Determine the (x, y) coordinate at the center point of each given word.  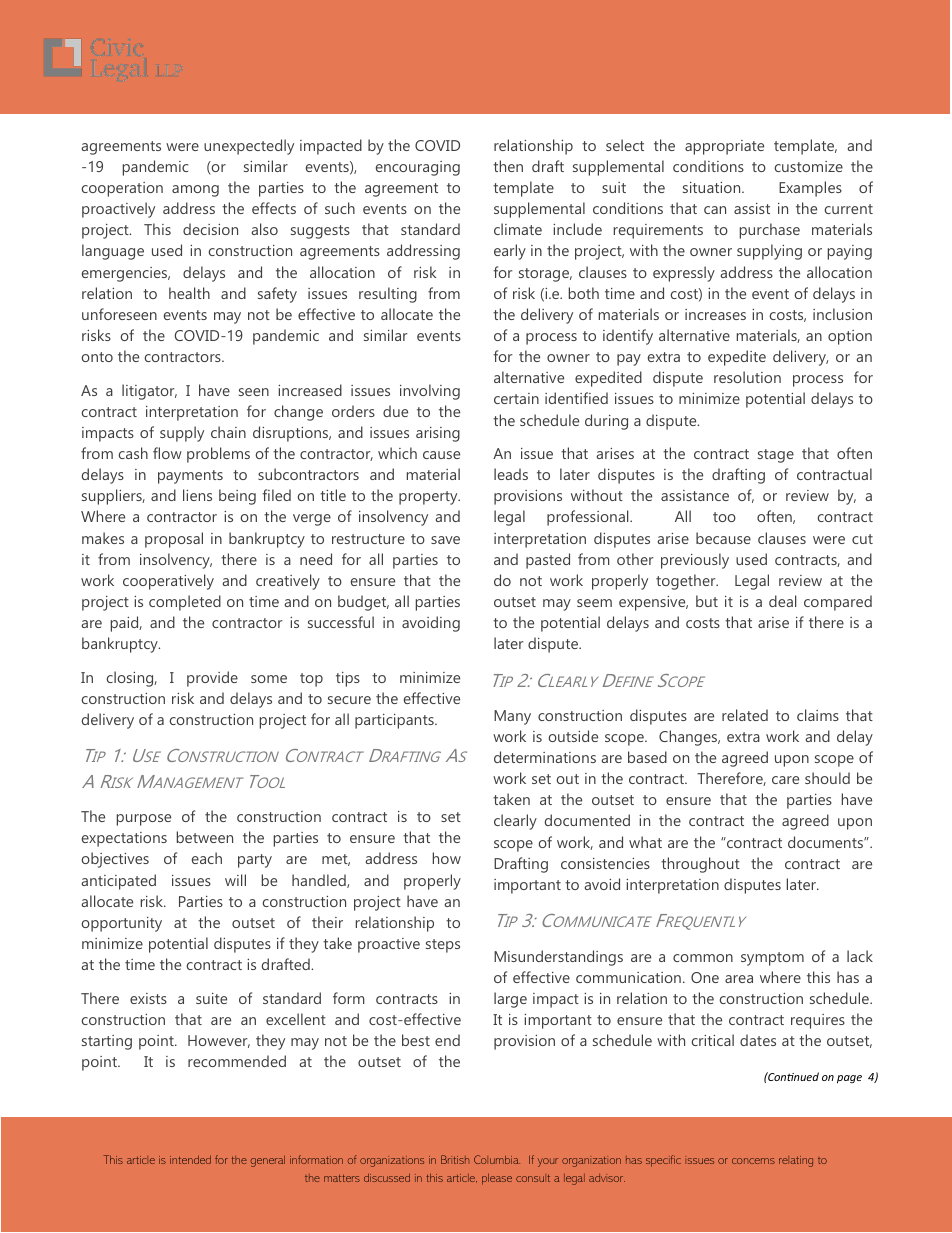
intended (190, 1160)
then (508, 166)
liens (197, 495)
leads (511, 474)
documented (587, 820)
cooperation (122, 189)
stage (776, 456)
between (205, 837)
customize (808, 166)
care (785, 780)
